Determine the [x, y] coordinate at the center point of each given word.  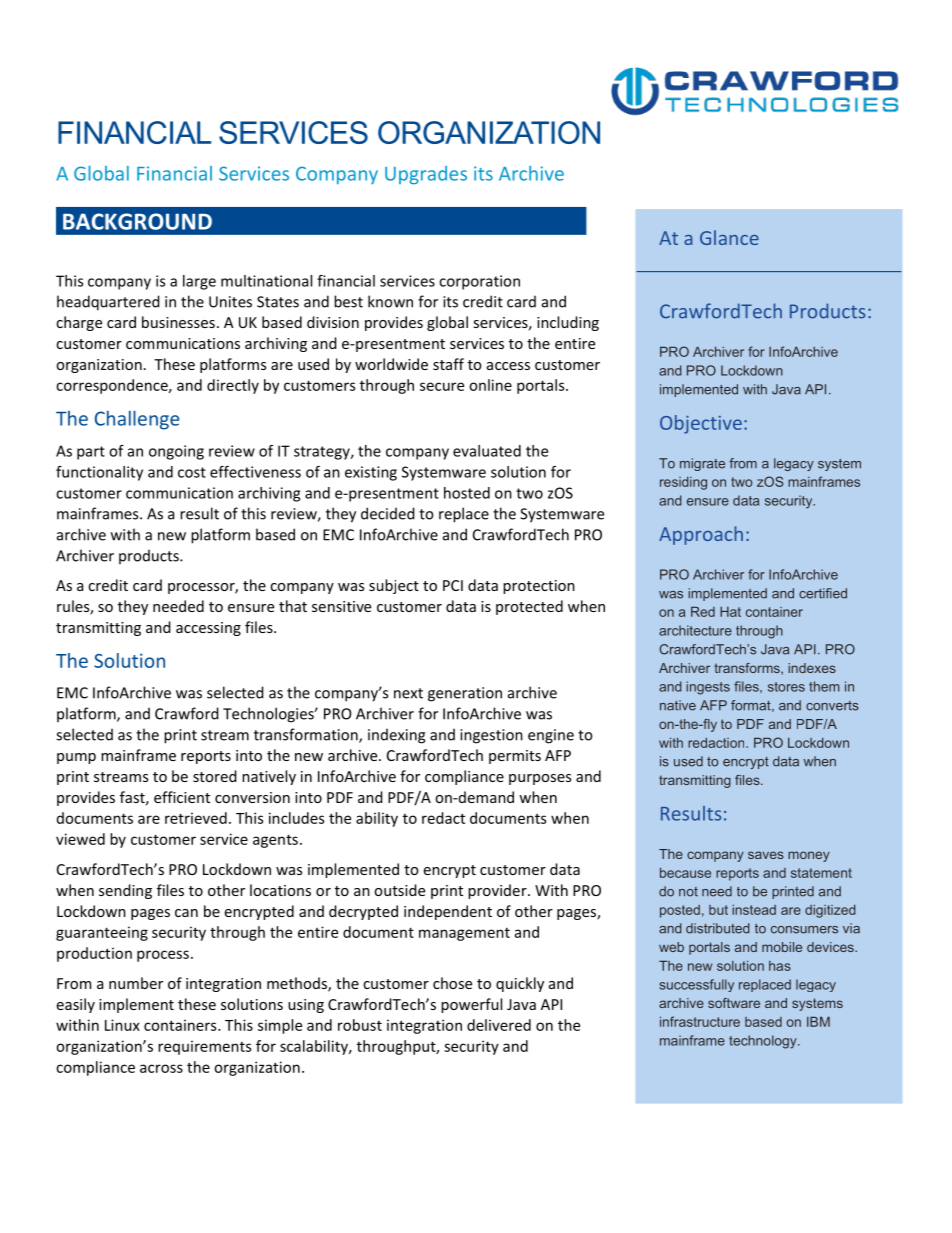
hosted [467, 493]
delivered [499, 1025]
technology [764, 1042]
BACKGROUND [137, 221]
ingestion [491, 736]
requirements [204, 1047]
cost [192, 472]
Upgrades [426, 175]
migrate [702, 464]
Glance [729, 237]
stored [215, 776]
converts [832, 706]
